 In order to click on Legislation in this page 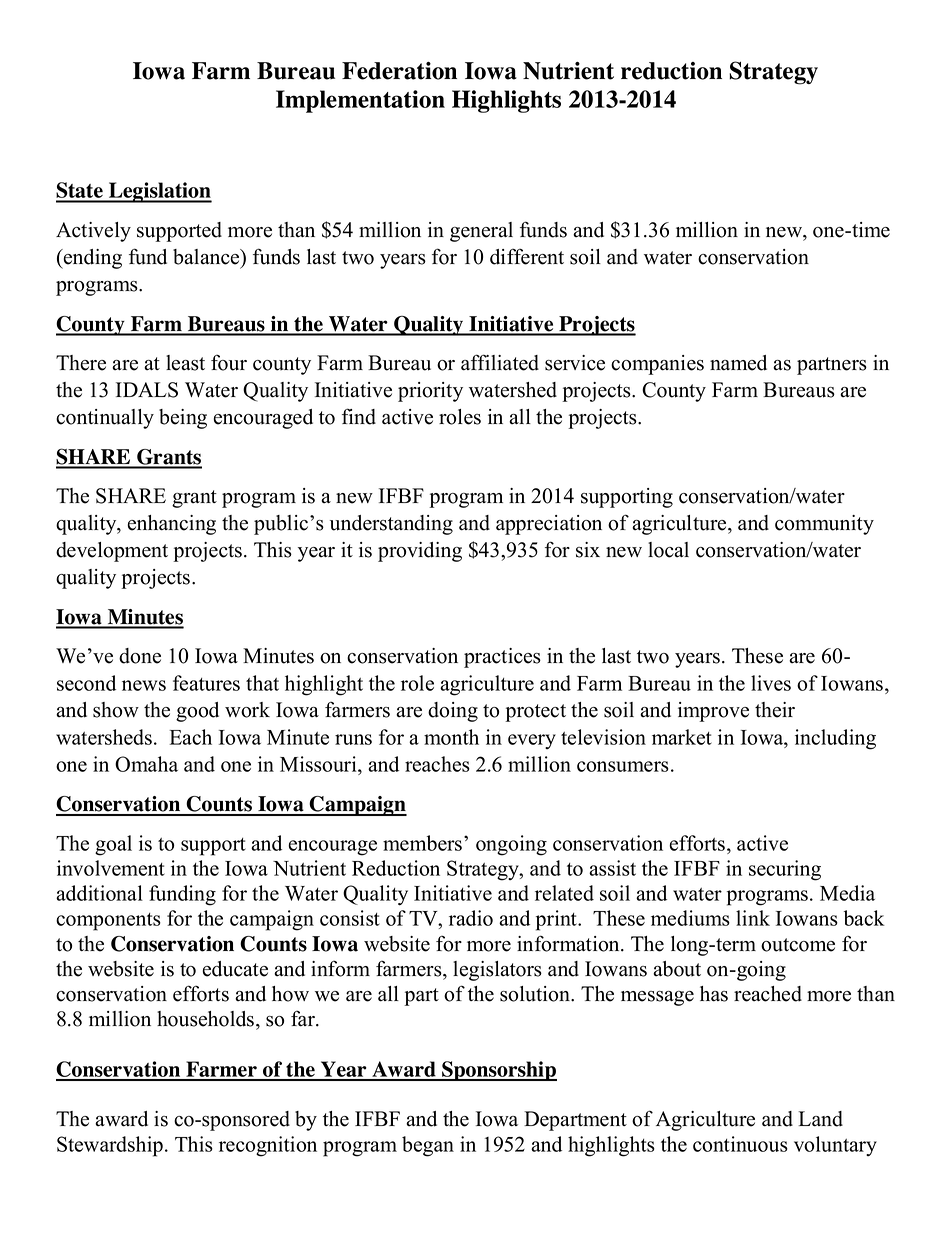, I will do `click(159, 192)`.
